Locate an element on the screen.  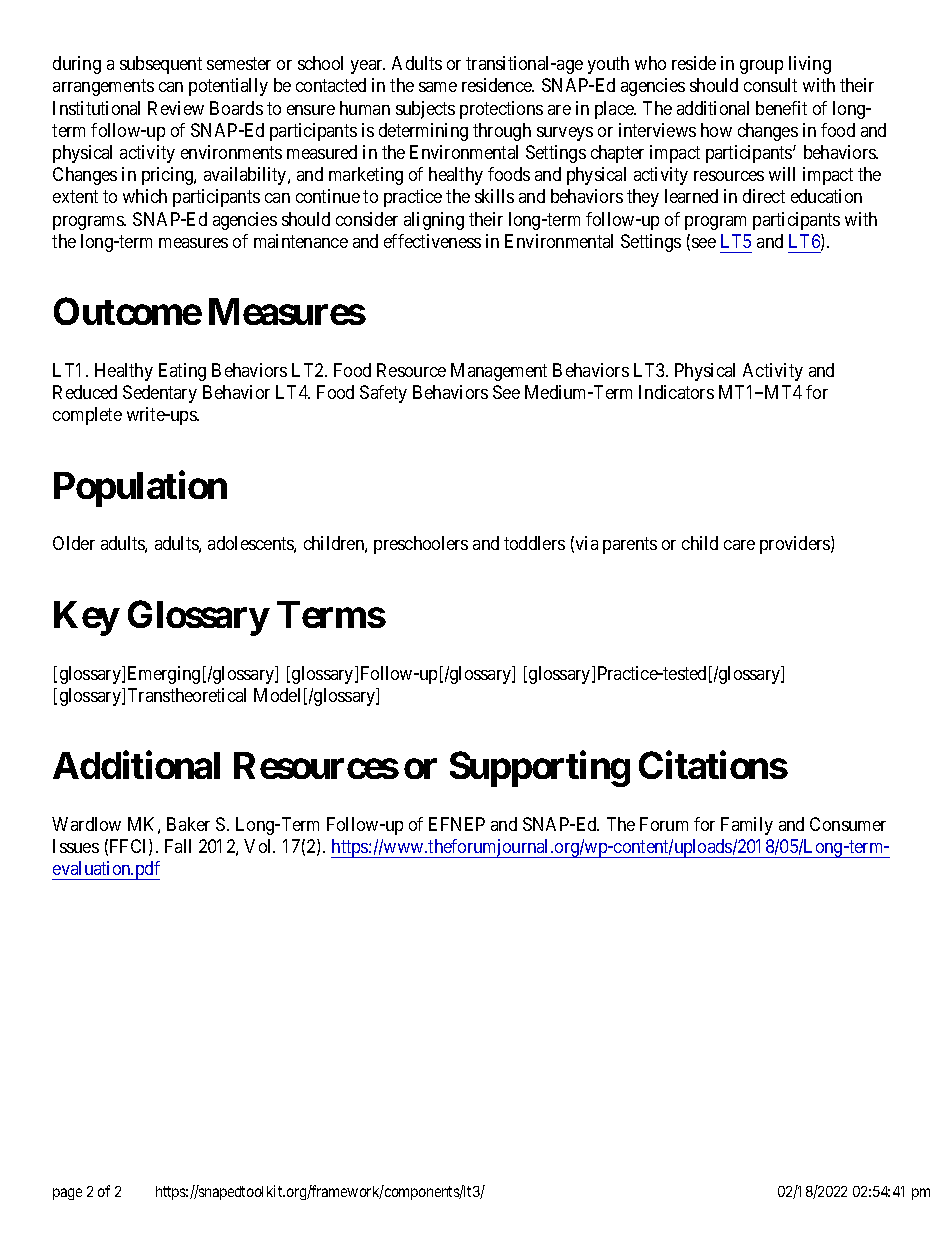
consult is located at coordinates (770, 85).
